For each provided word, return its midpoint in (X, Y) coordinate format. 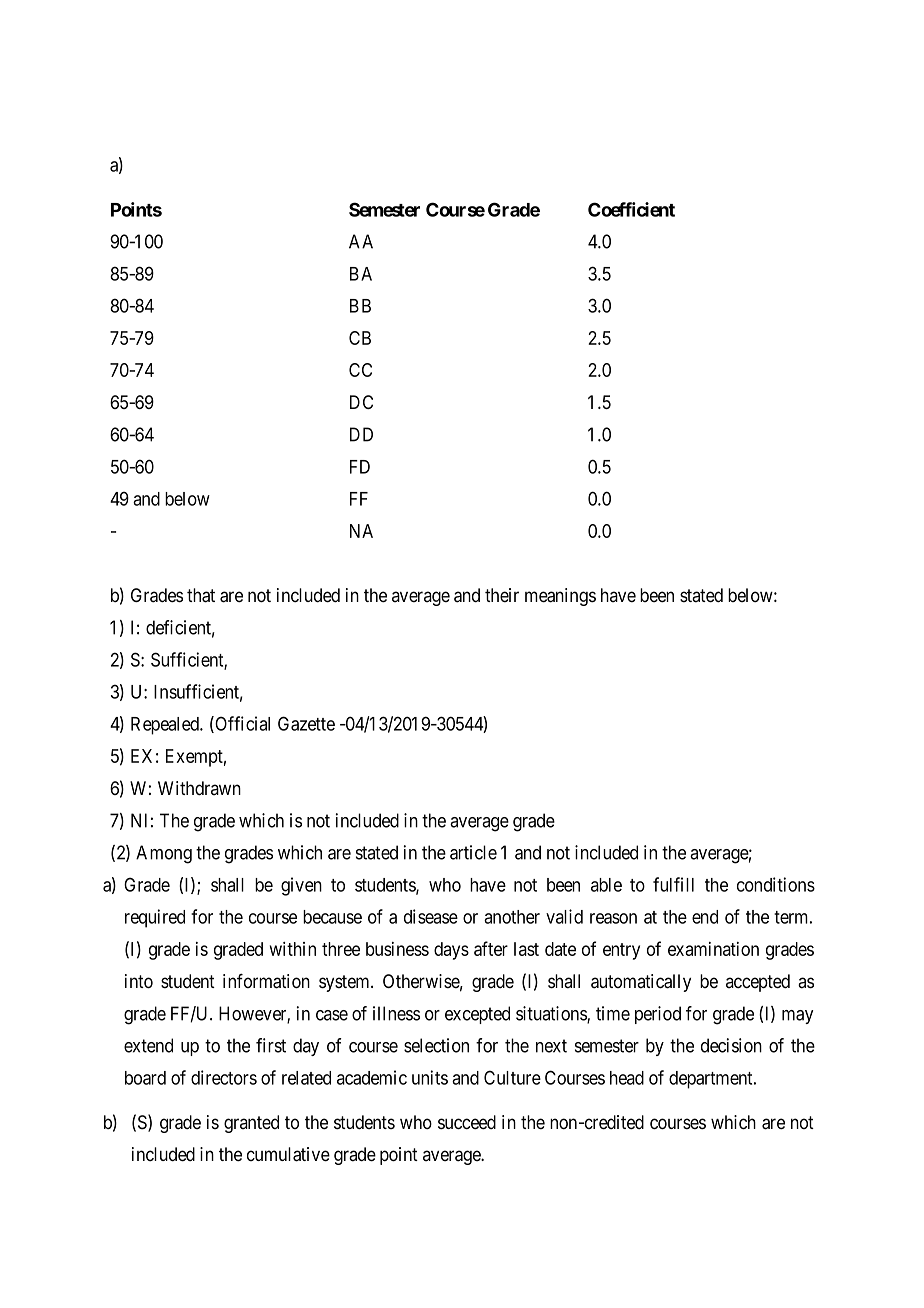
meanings (560, 597)
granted (251, 1124)
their (502, 595)
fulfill (673, 884)
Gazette (306, 723)
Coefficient (631, 209)
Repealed (166, 726)
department (712, 1080)
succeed (467, 1122)
